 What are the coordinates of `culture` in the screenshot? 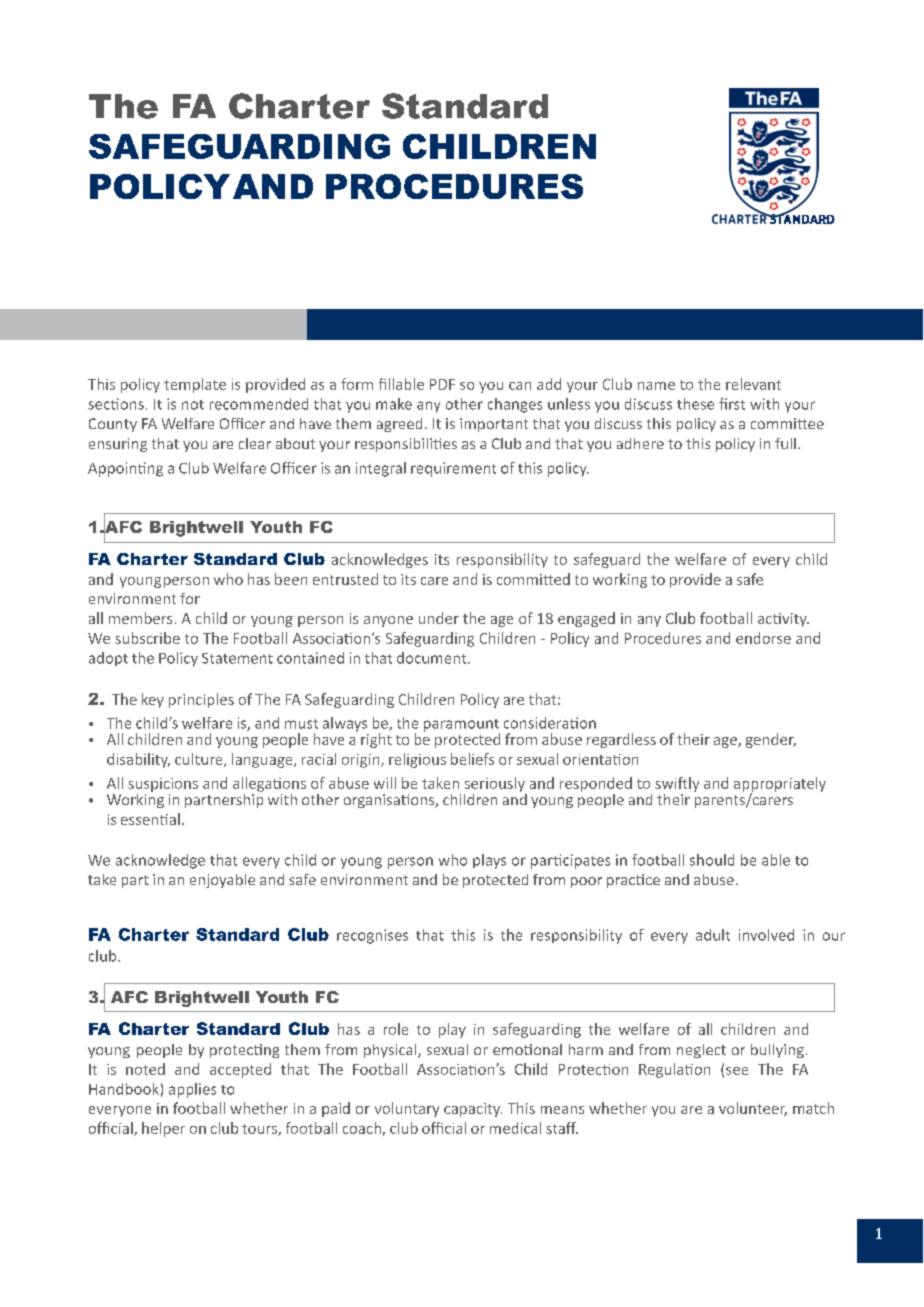 It's located at (200, 760).
